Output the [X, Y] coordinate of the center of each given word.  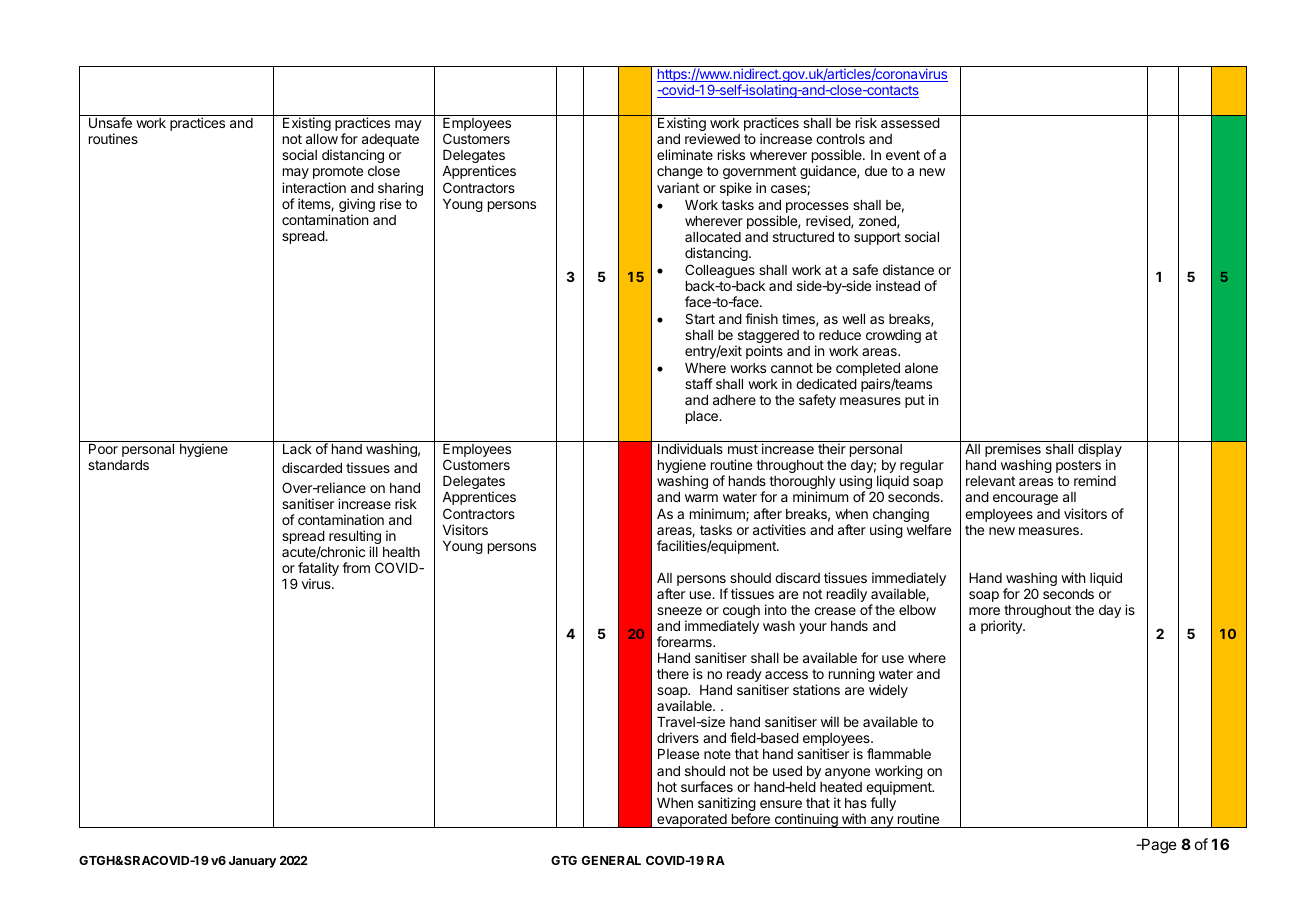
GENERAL [611, 860]
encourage [1025, 499]
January [252, 862]
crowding [893, 336]
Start [700, 318]
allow [322, 139]
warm [701, 498]
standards [118, 465]
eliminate [685, 154]
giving [357, 206]
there [673, 674]
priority [1003, 627]
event [903, 155]
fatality [318, 570]
